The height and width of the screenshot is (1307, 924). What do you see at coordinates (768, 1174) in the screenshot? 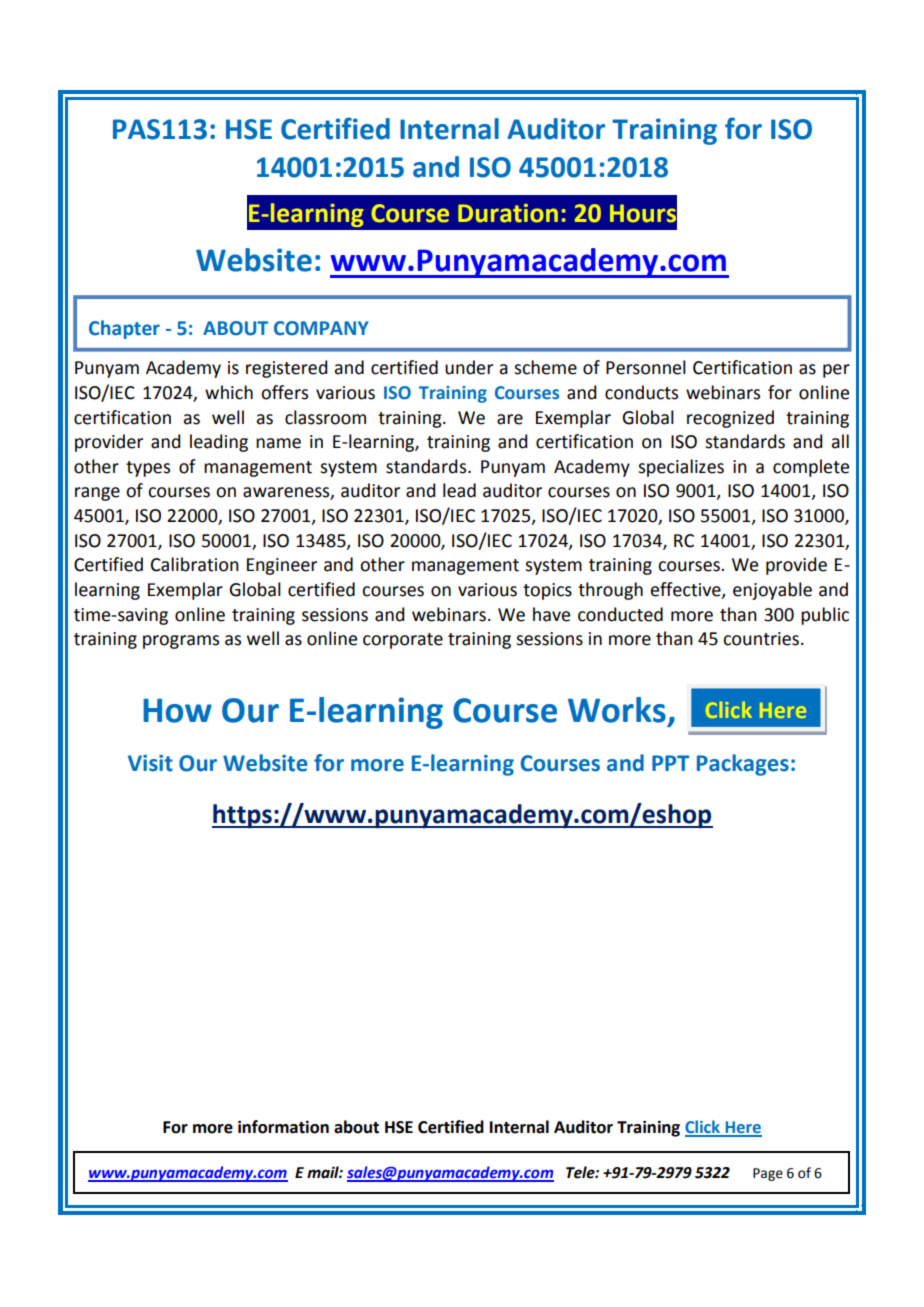
I see `Page` at bounding box center [768, 1174].
